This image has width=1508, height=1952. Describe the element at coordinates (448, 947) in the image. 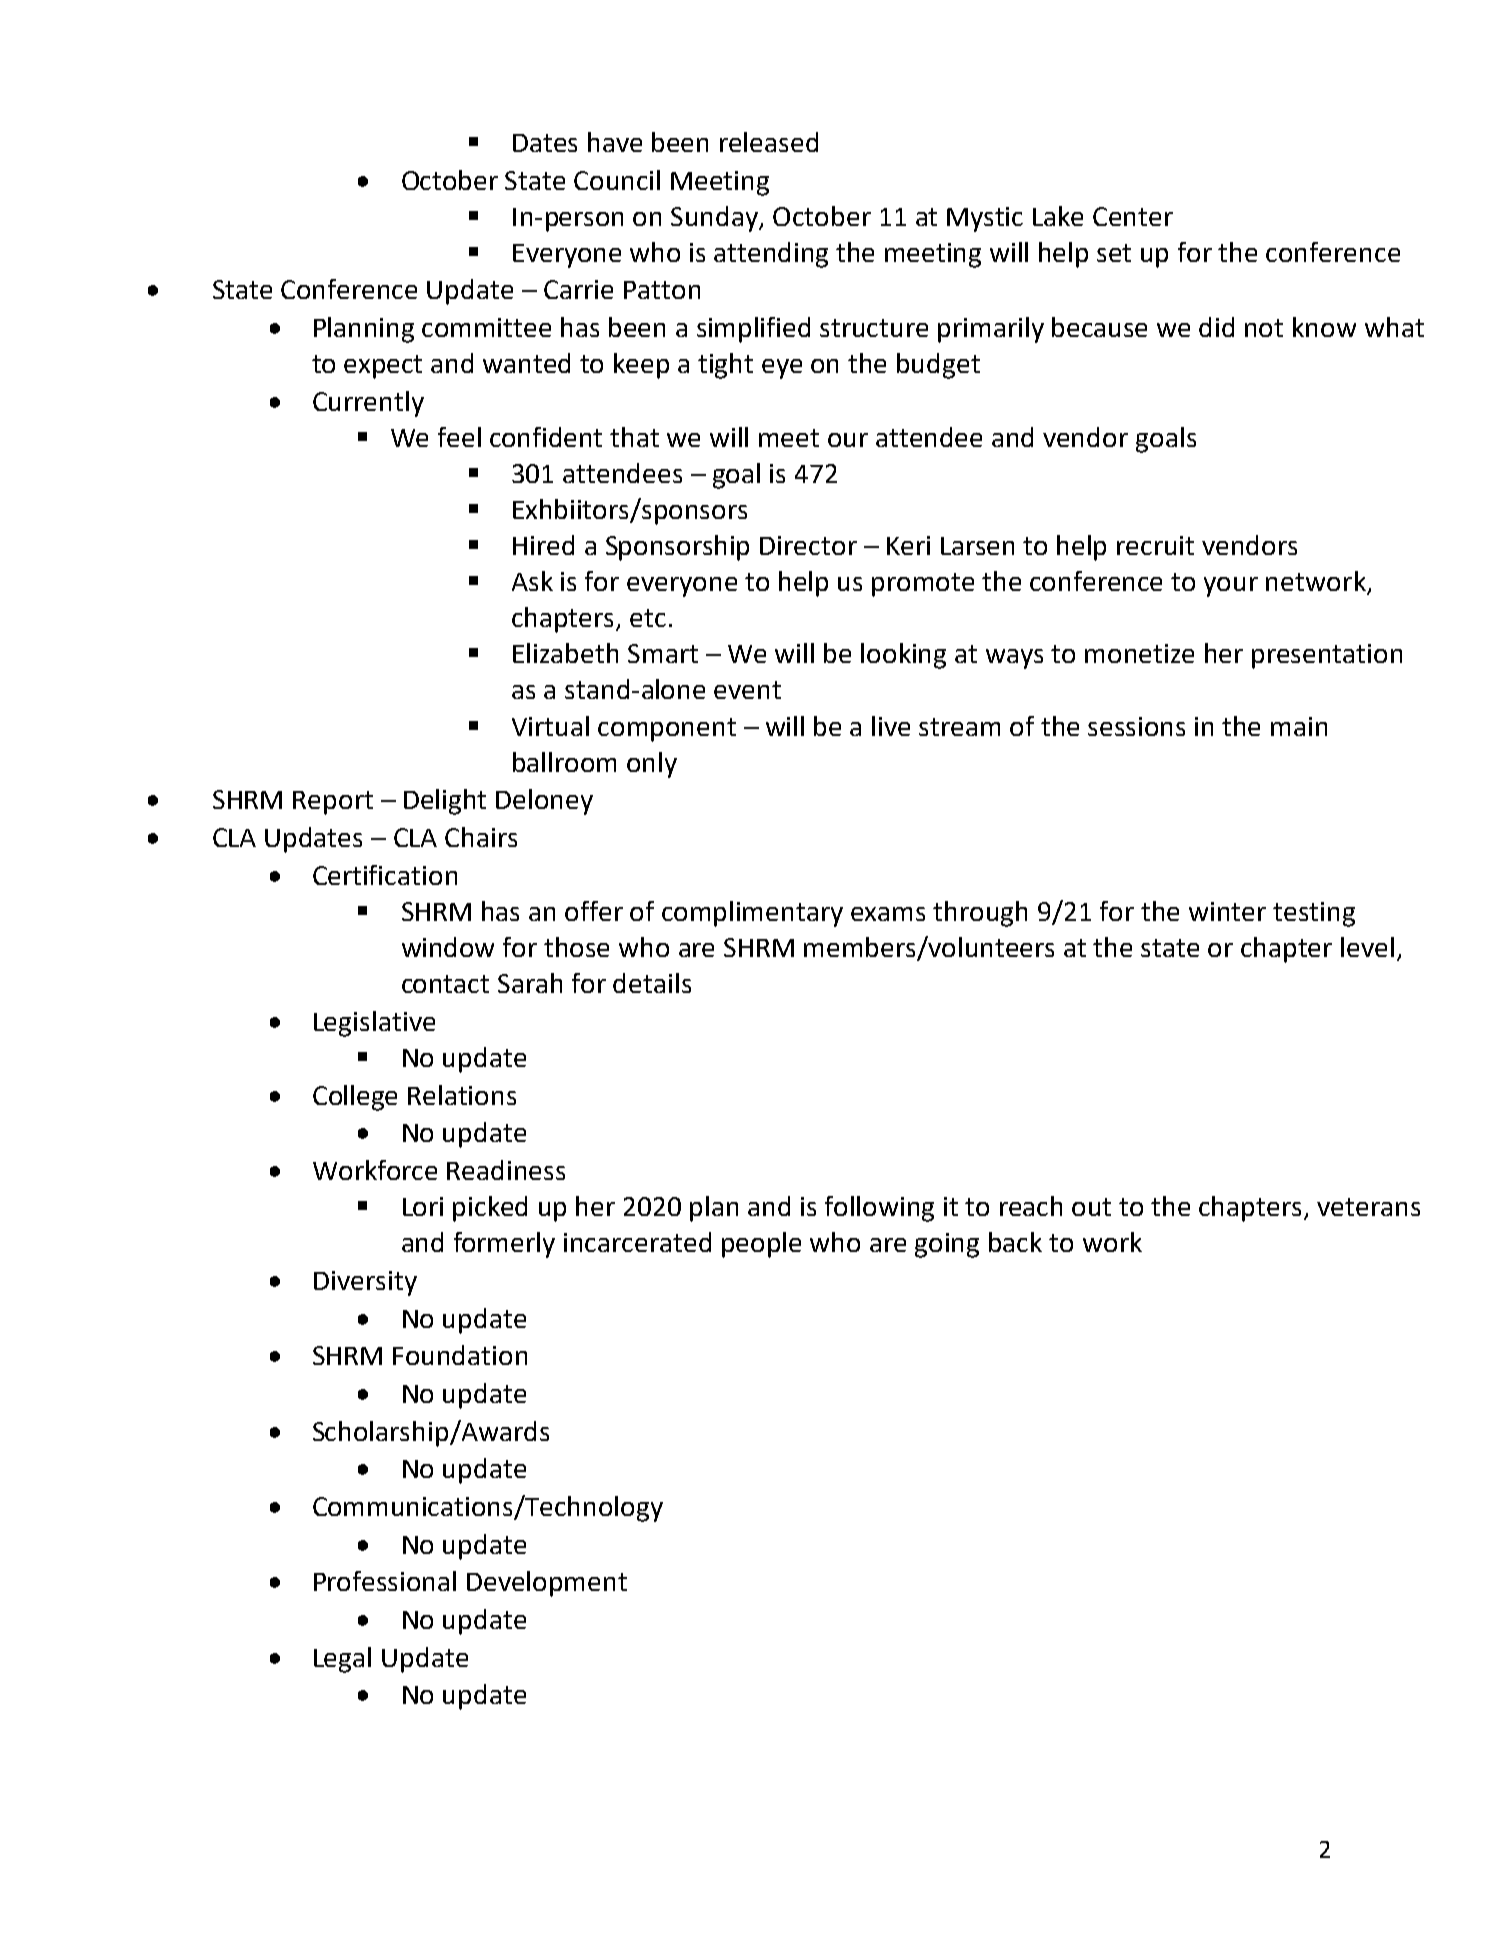

I see `window` at that location.
